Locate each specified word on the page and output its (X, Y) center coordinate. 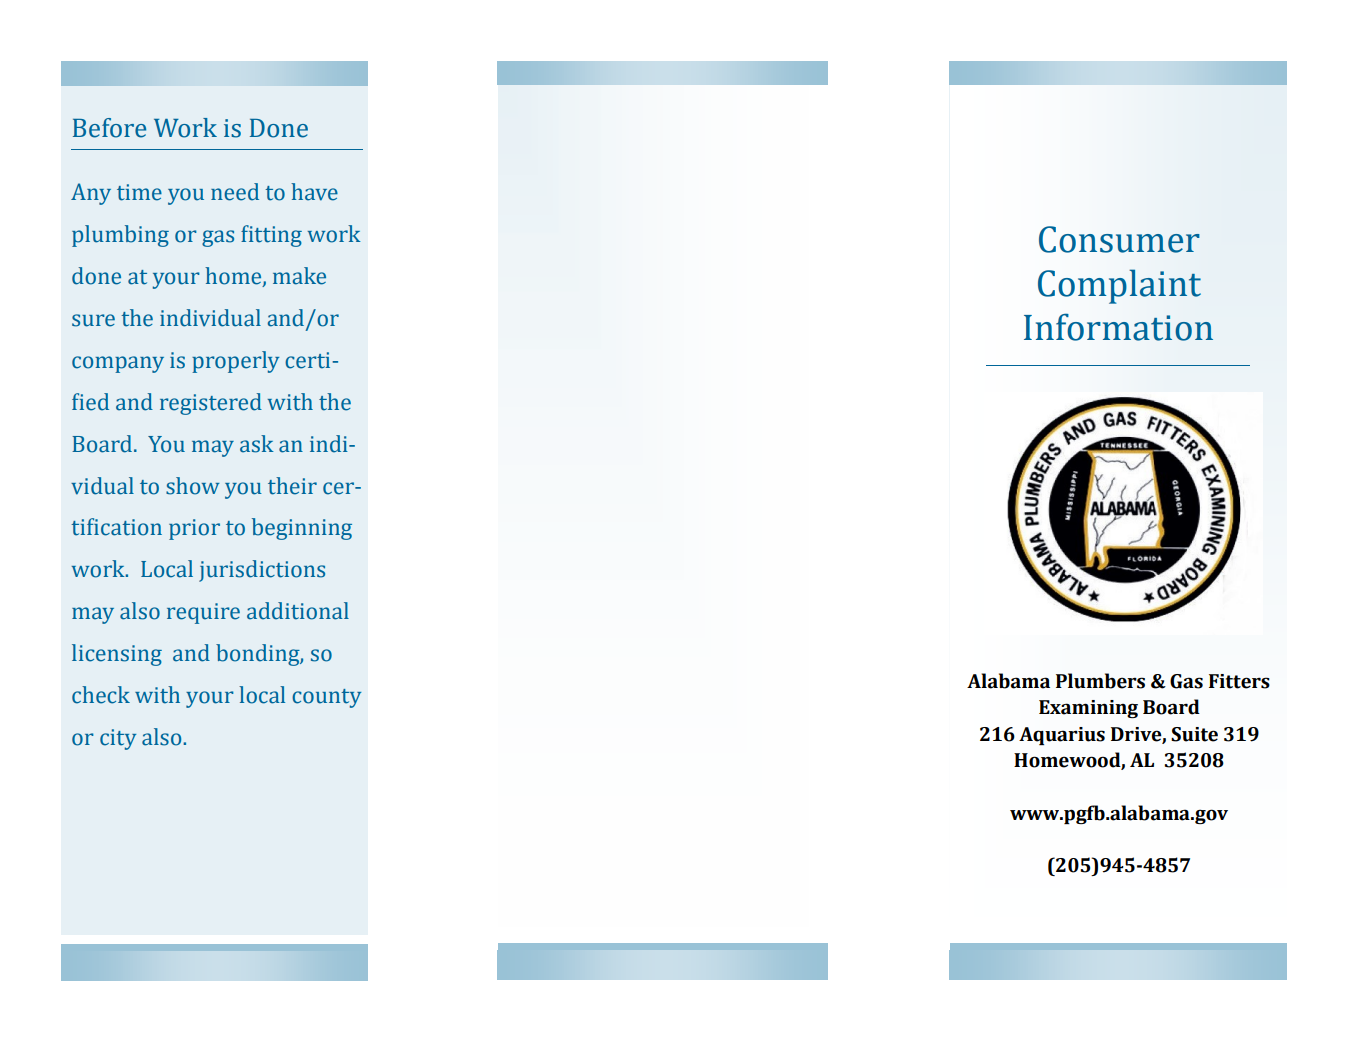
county (326, 698)
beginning (302, 529)
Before (109, 128)
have (314, 192)
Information (1118, 327)
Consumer (1119, 239)
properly (235, 362)
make (299, 276)
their (292, 486)
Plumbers (1100, 681)
